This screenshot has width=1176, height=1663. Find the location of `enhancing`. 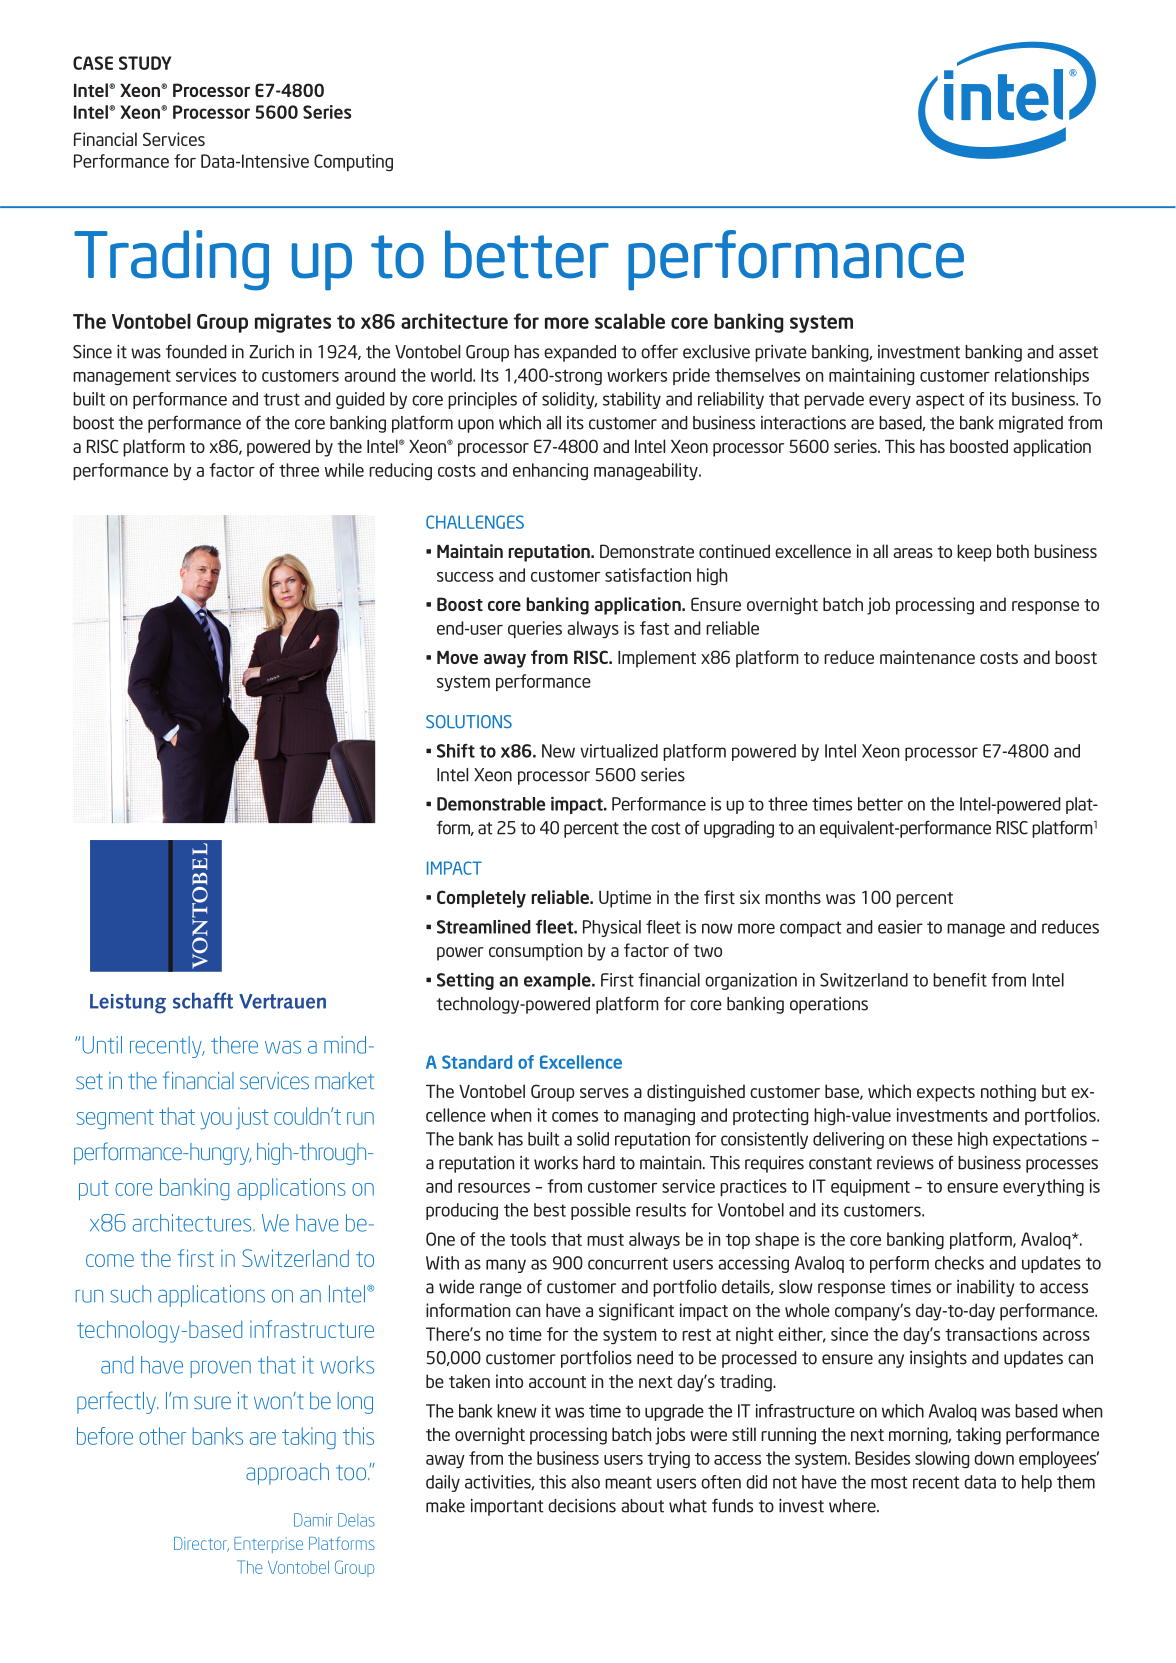

enhancing is located at coordinates (550, 471).
